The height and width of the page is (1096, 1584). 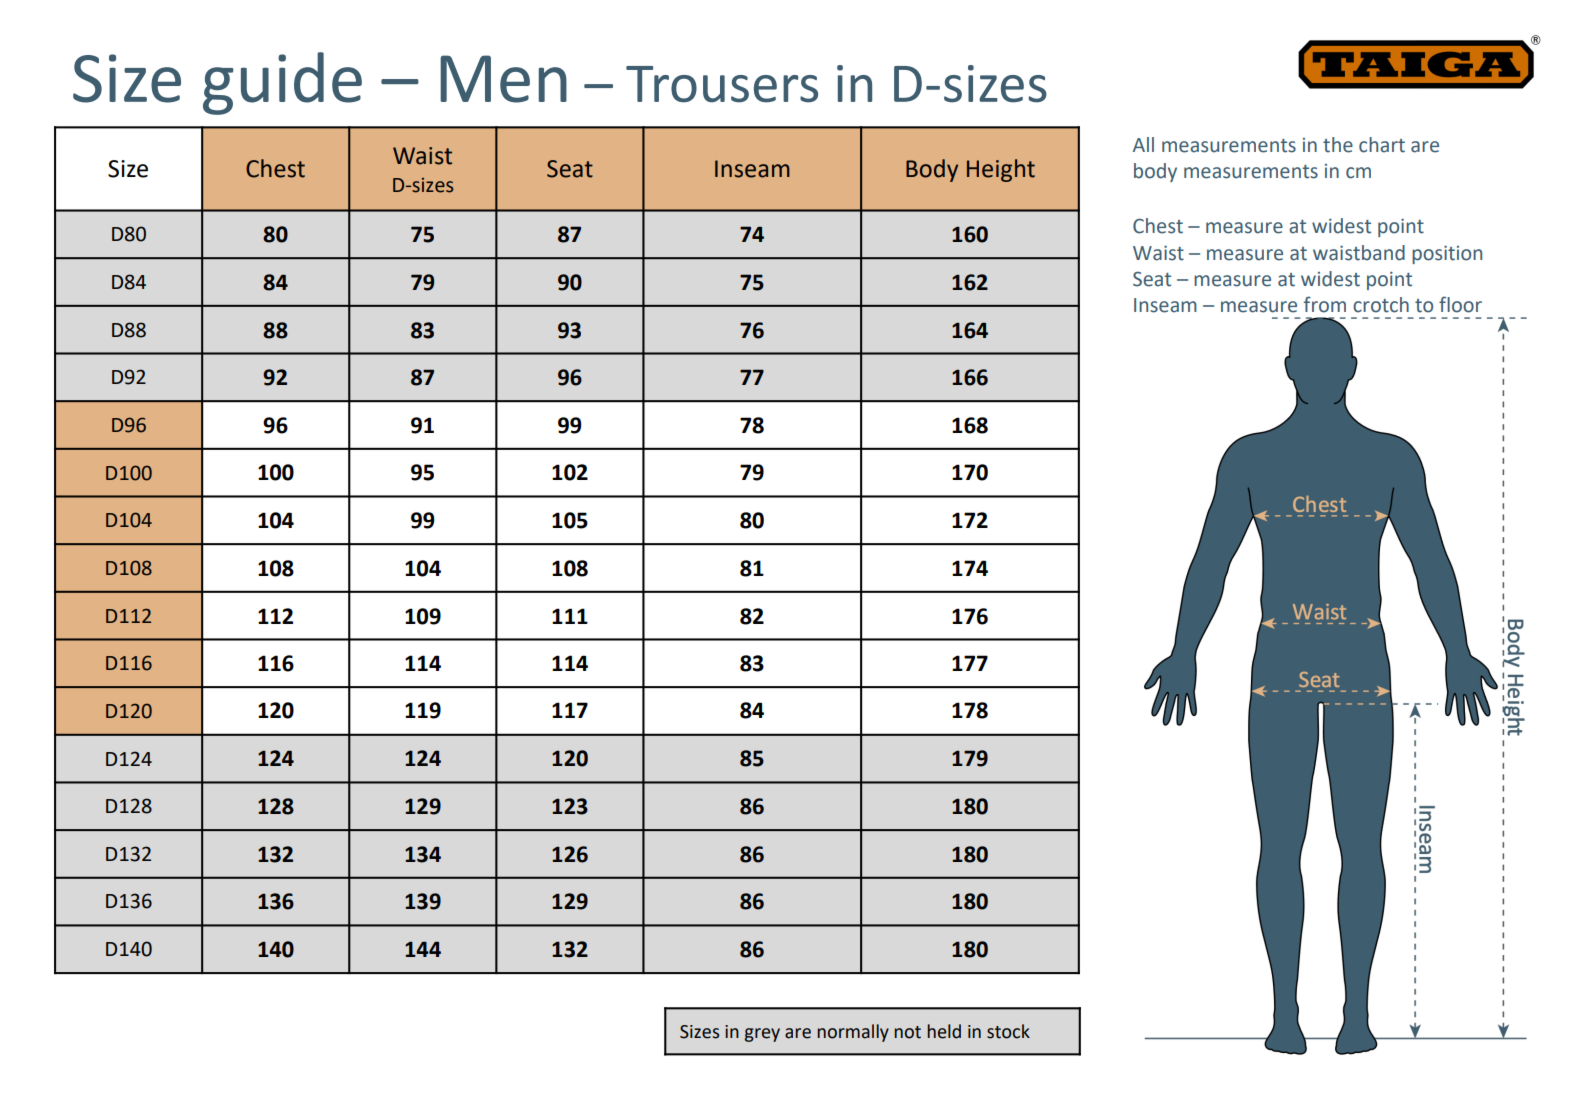 I want to click on from, so click(x=1325, y=304).
